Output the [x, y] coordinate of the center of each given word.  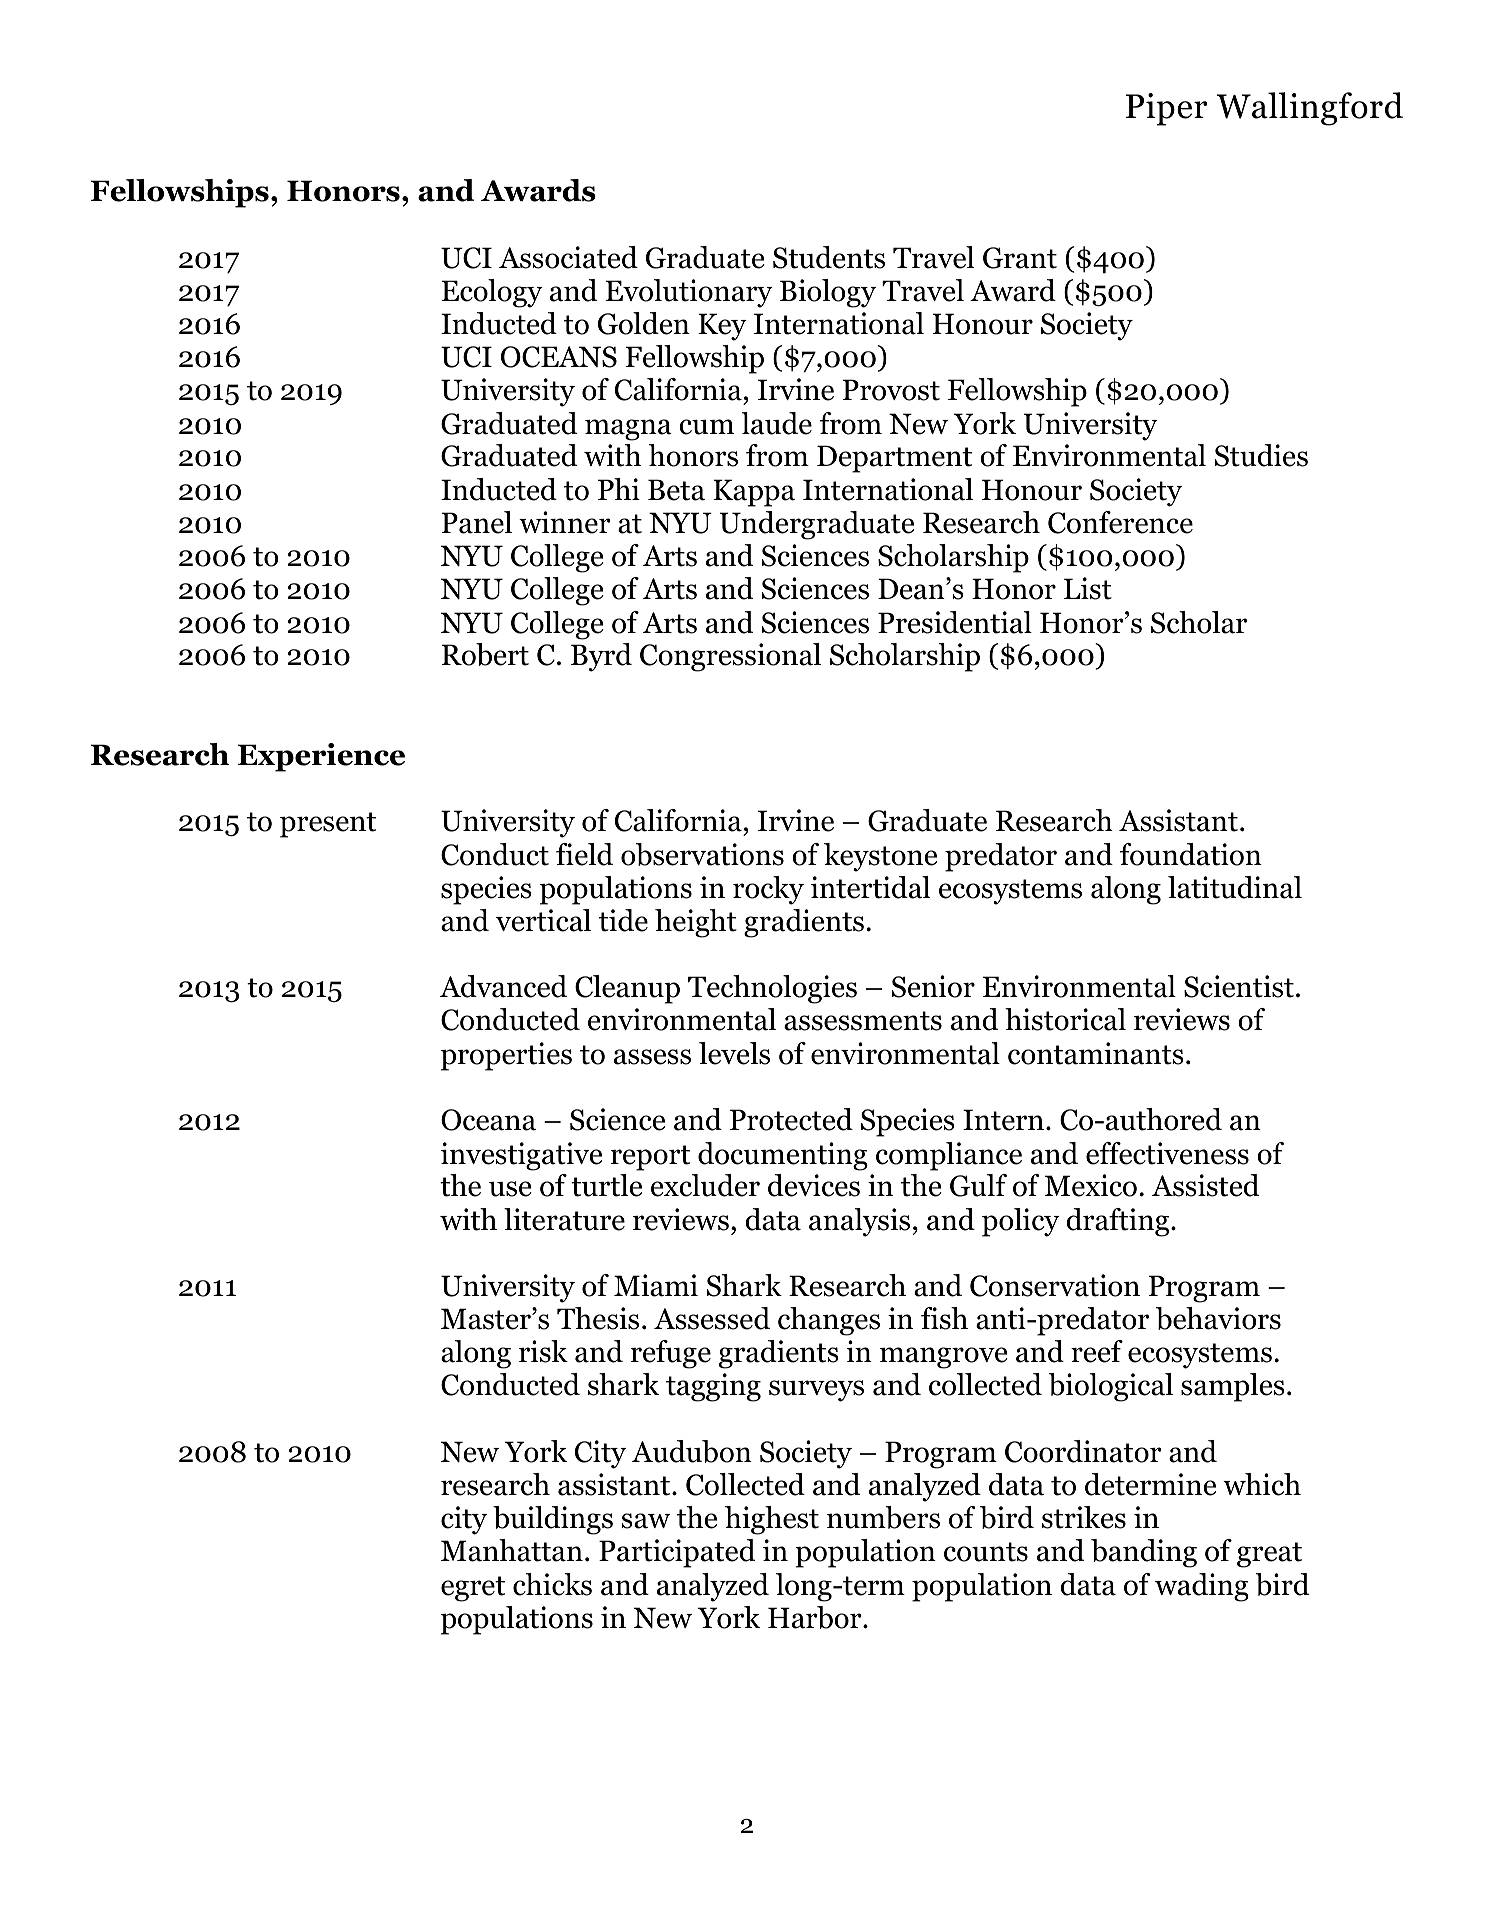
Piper [1166, 109]
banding [1144, 1553]
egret [473, 1589]
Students [829, 257]
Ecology [492, 293]
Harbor [816, 1617]
